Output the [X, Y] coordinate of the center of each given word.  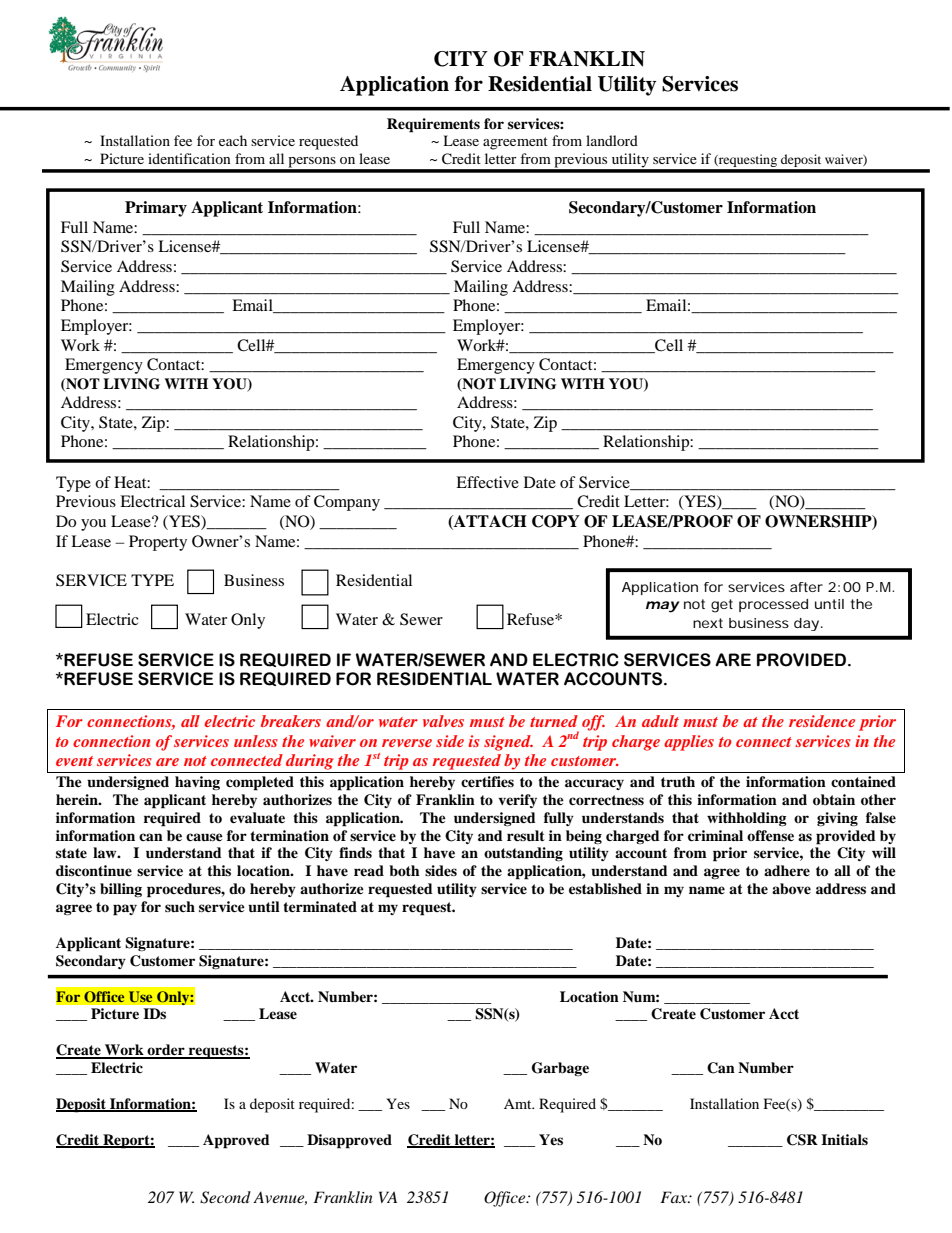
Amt [519, 1104]
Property [158, 543]
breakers [291, 721]
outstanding [523, 854]
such [180, 906]
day [806, 624]
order [166, 1051]
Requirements [433, 125]
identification [189, 158]
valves [443, 721]
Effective [487, 482]
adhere [787, 870]
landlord [612, 140]
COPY [556, 521]
